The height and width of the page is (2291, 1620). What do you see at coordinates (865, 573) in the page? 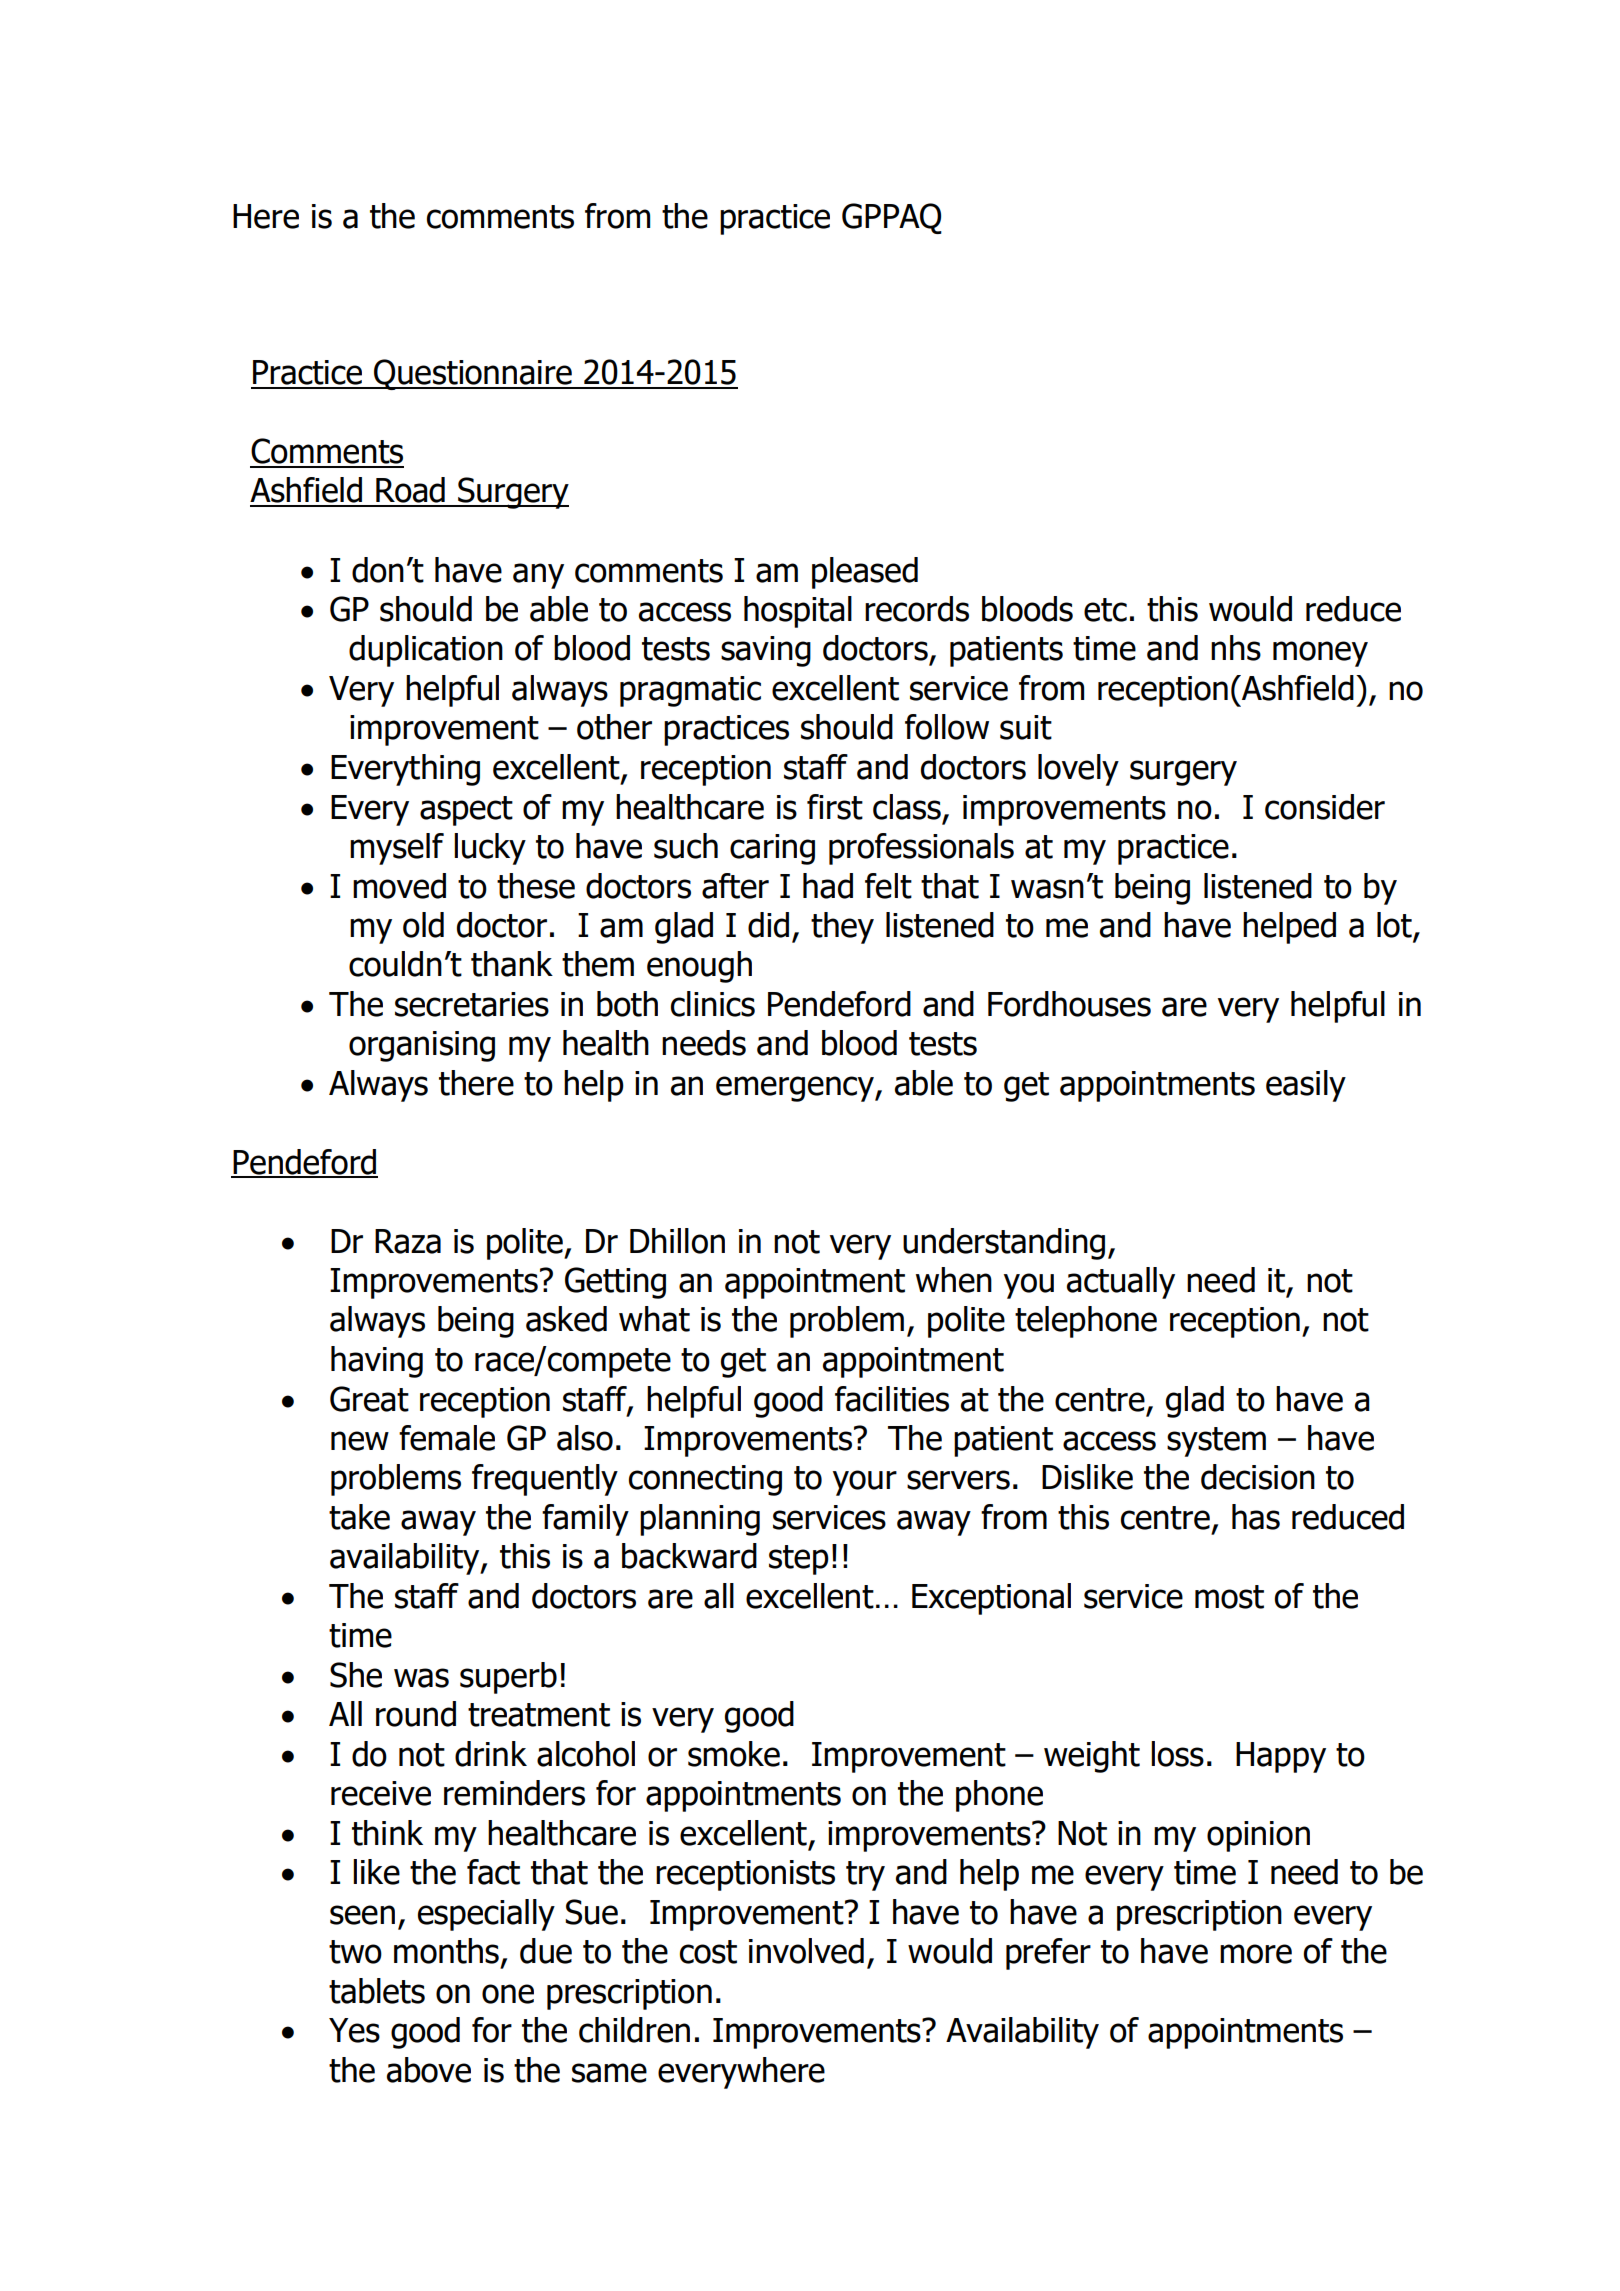
I see `pleased` at bounding box center [865, 573].
